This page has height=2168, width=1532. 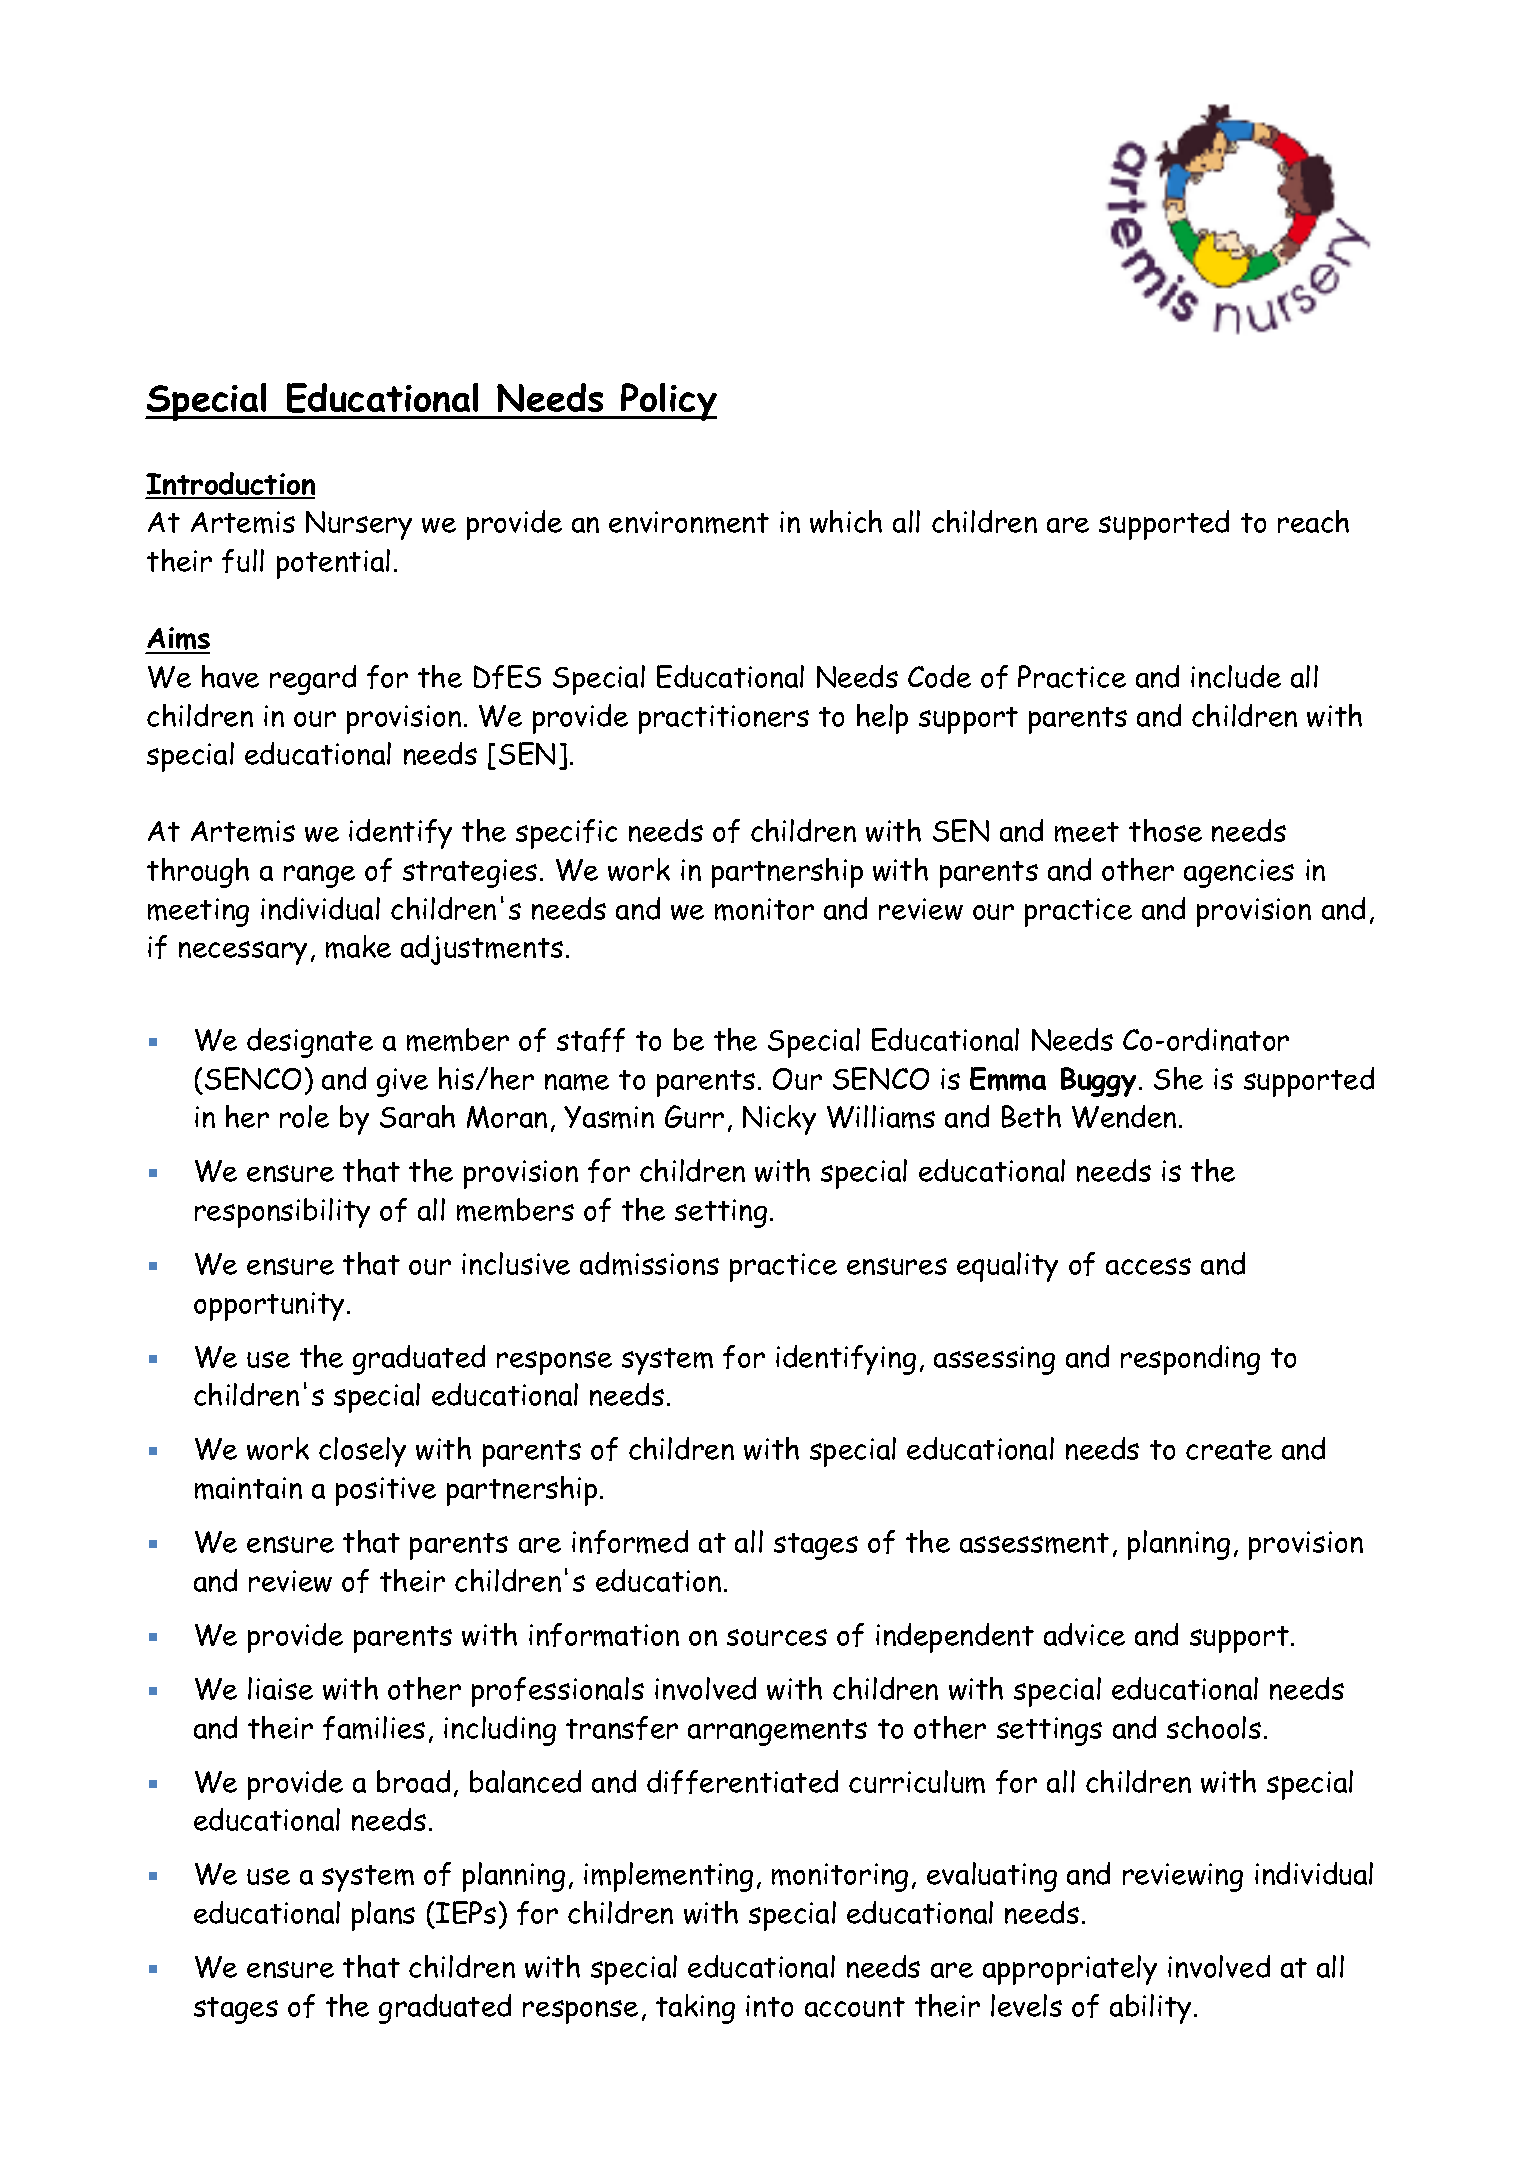 What do you see at coordinates (230, 485) in the page?
I see `Introduction` at bounding box center [230, 485].
